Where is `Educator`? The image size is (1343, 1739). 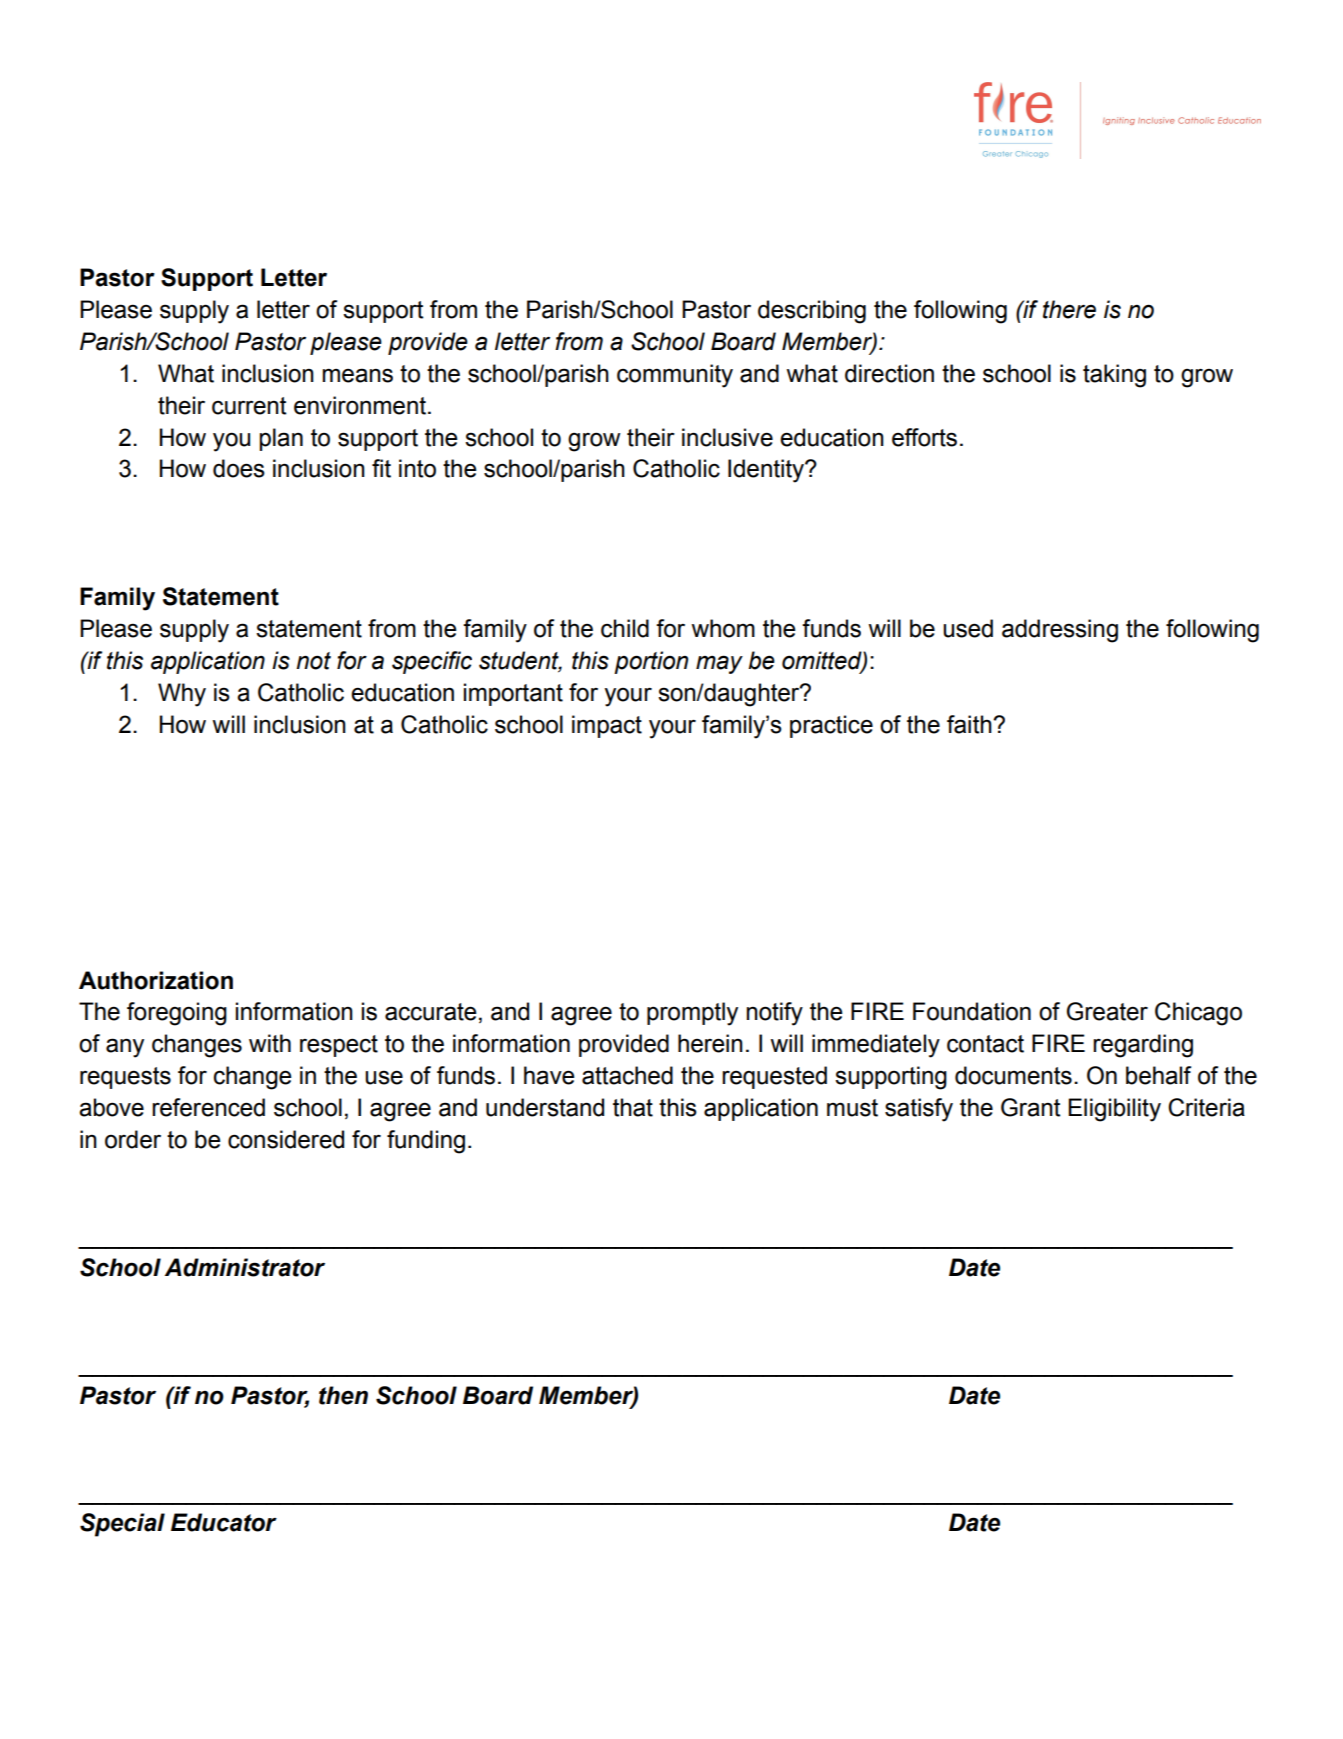 Educator is located at coordinates (224, 1522).
